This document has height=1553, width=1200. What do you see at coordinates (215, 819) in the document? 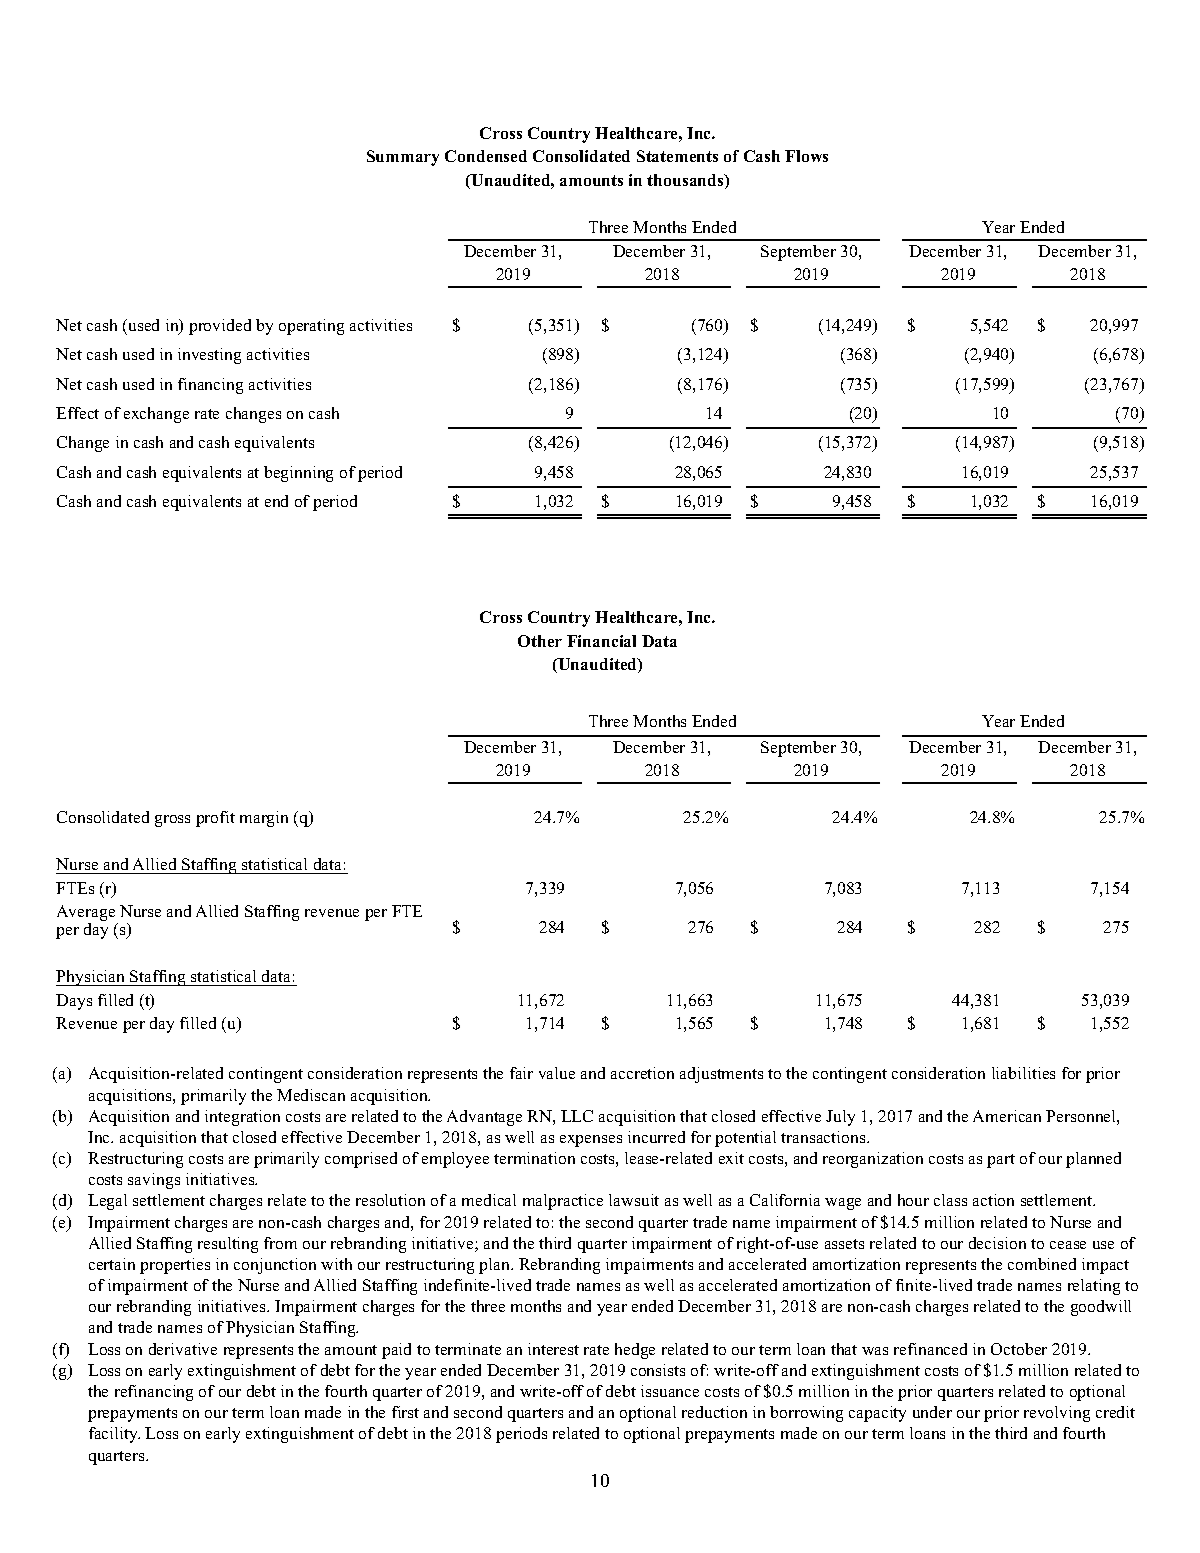
I see `profit` at bounding box center [215, 819].
